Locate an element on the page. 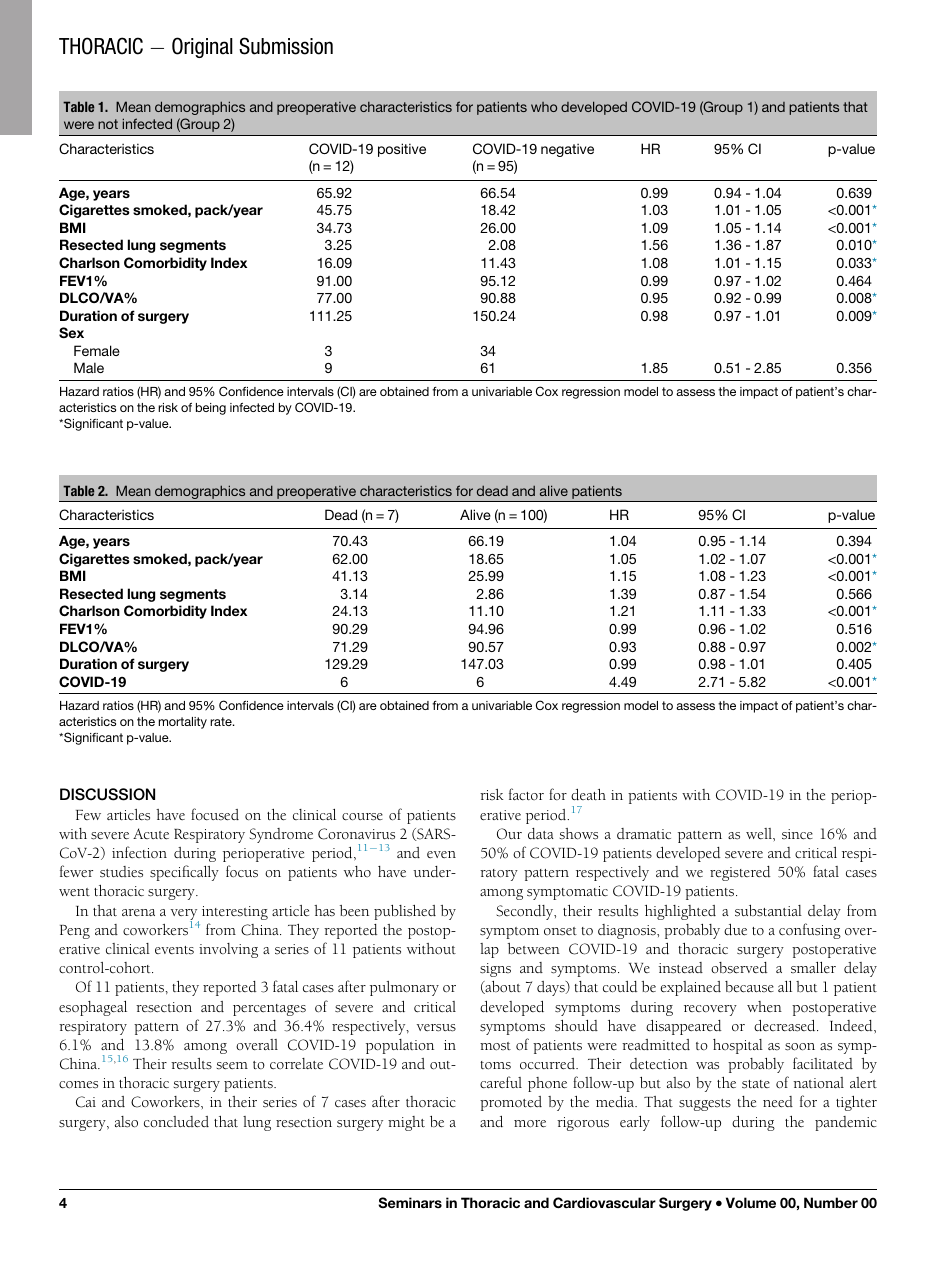 The height and width of the page is (1271, 952). Sex is located at coordinates (71, 333).
